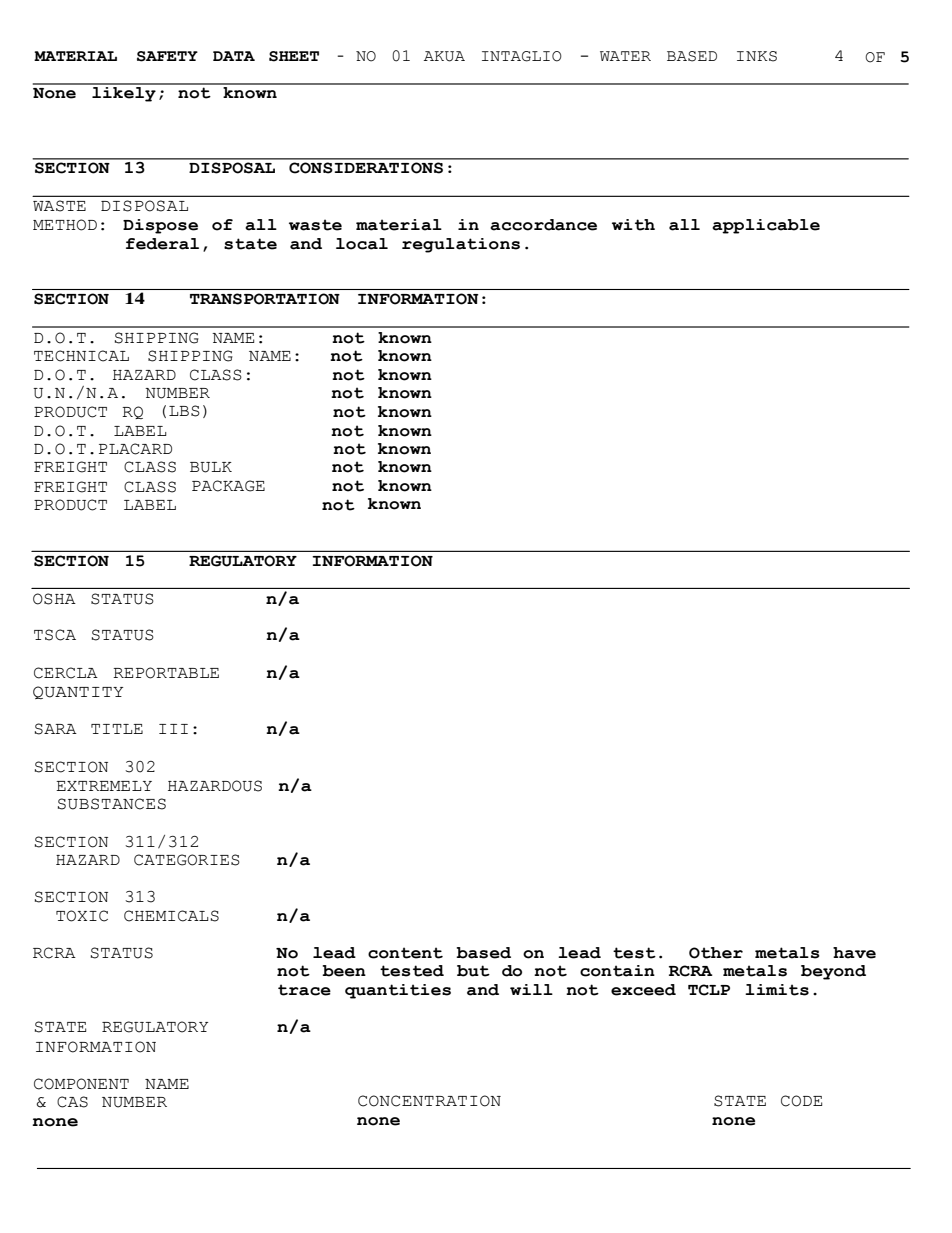  Describe the element at coordinates (211, 467) in the screenshot. I see `BULK` at that location.
